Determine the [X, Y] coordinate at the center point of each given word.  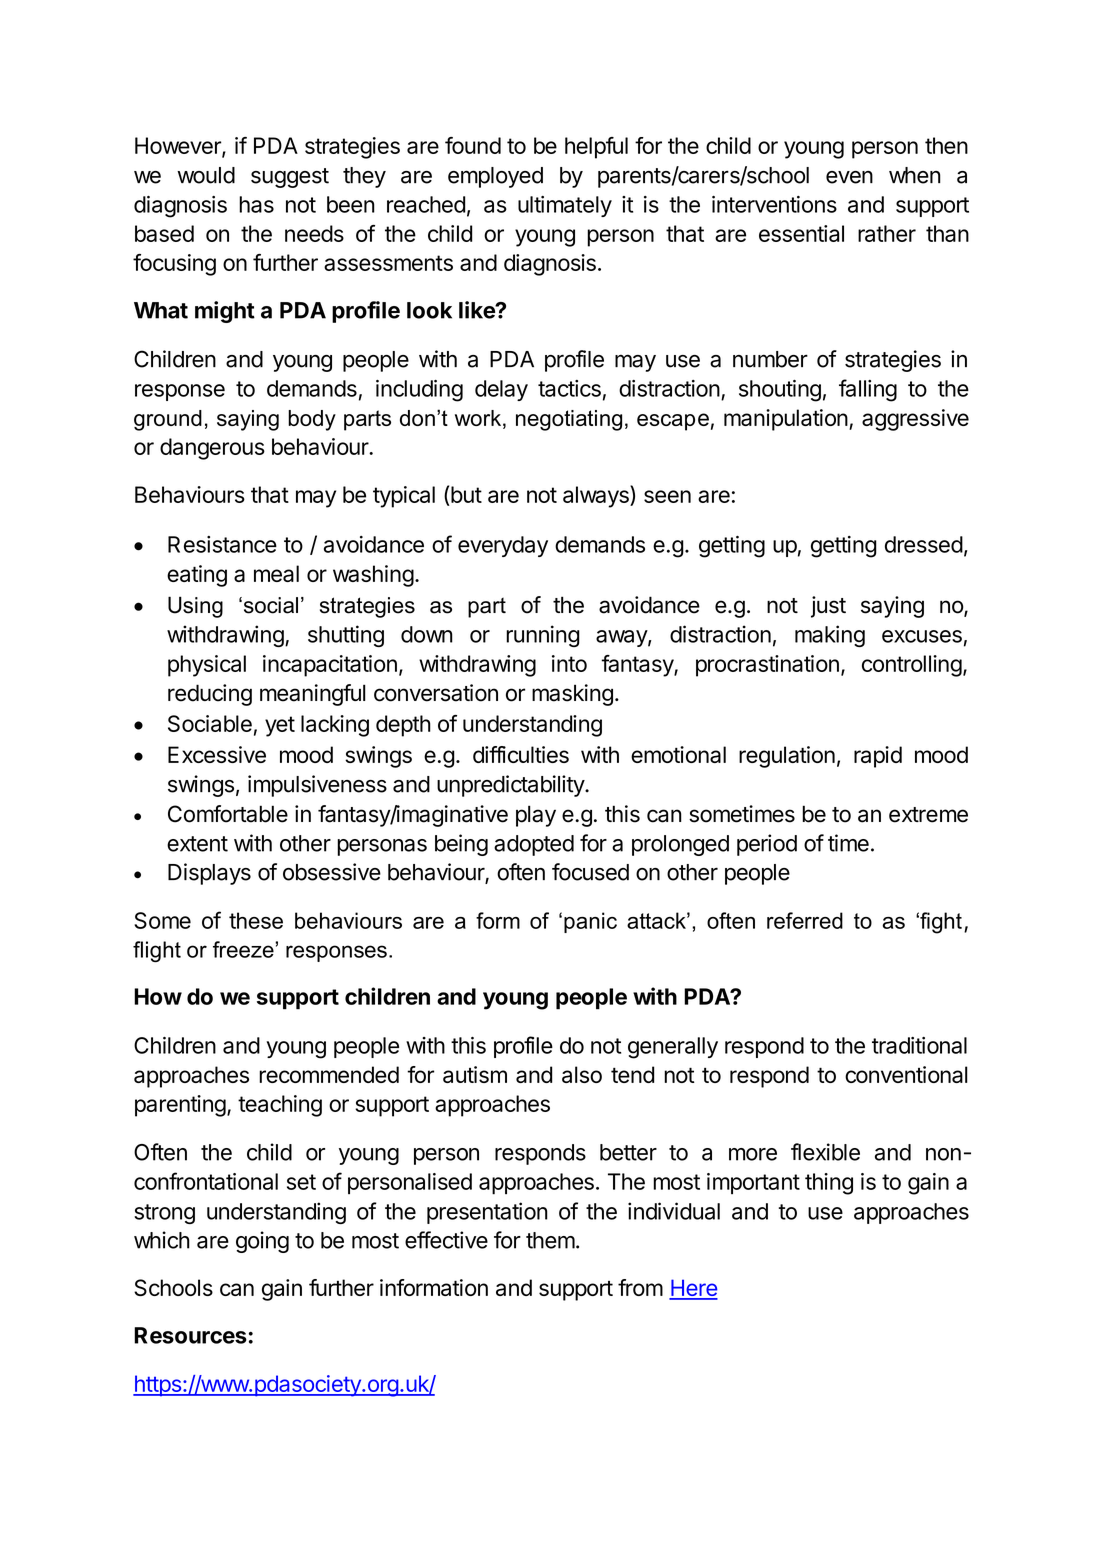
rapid [878, 757]
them [550, 1240]
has [256, 204]
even [849, 177]
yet [280, 726]
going [262, 1242]
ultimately [565, 206]
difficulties [521, 754]
